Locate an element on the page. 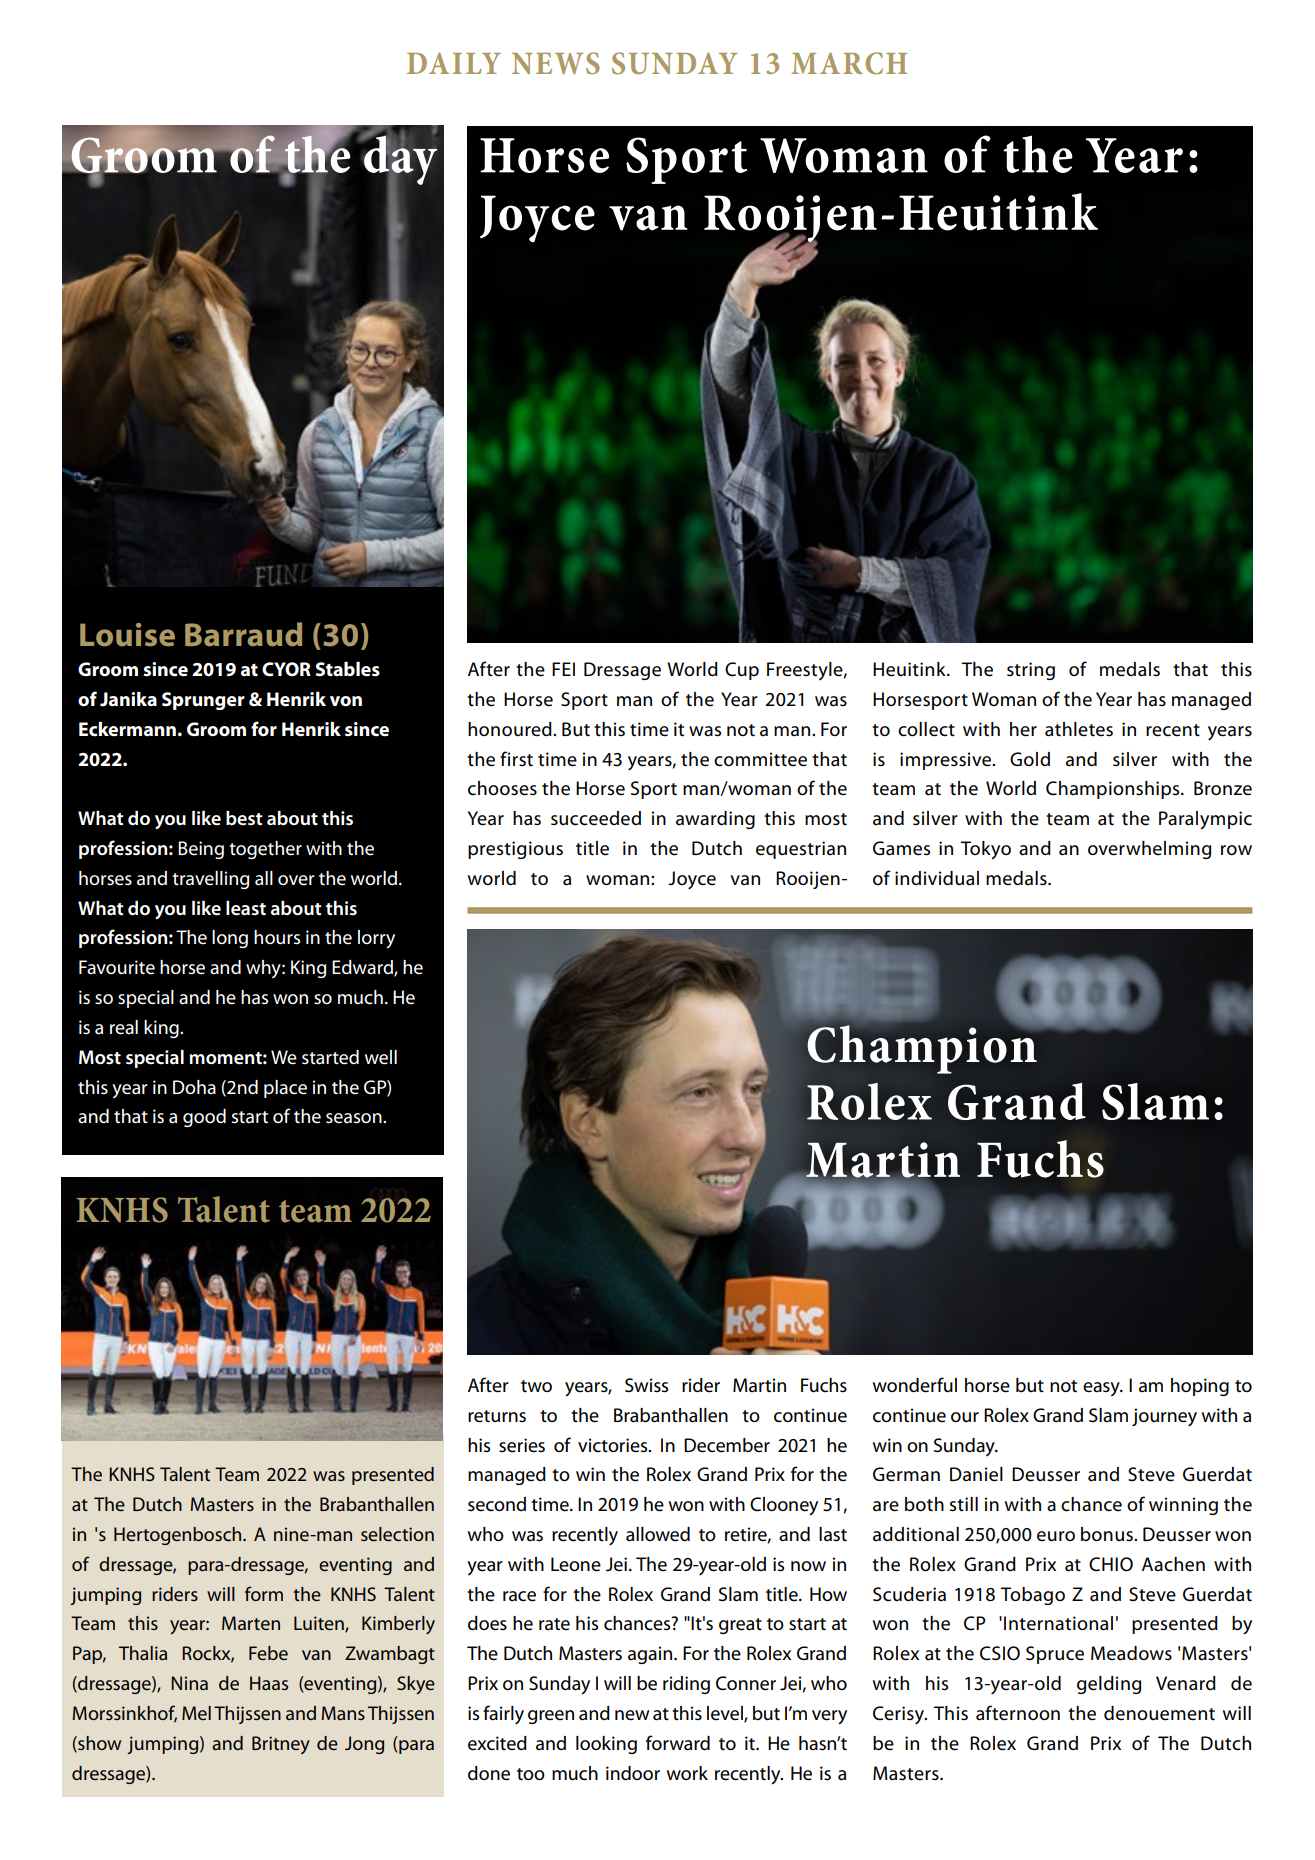 The image size is (1315, 1860). forward is located at coordinates (678, 1743).
